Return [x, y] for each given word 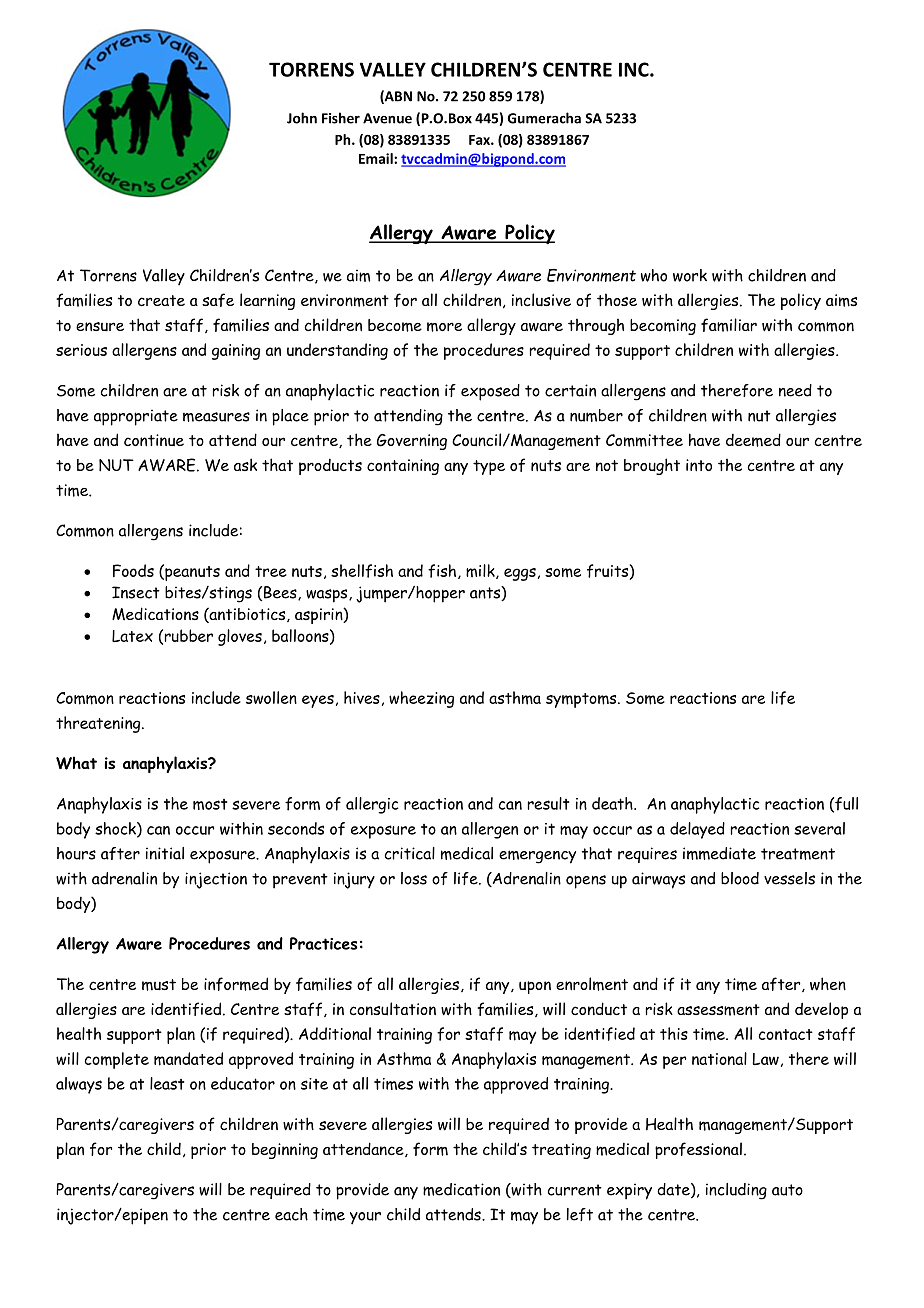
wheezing [421, 699]
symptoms [582, 700]
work [690, 275]
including [736, 1191]
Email [377, 158]
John [302, 118]
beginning [285, 1151]
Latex [132, 636]
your [365, 1218]
